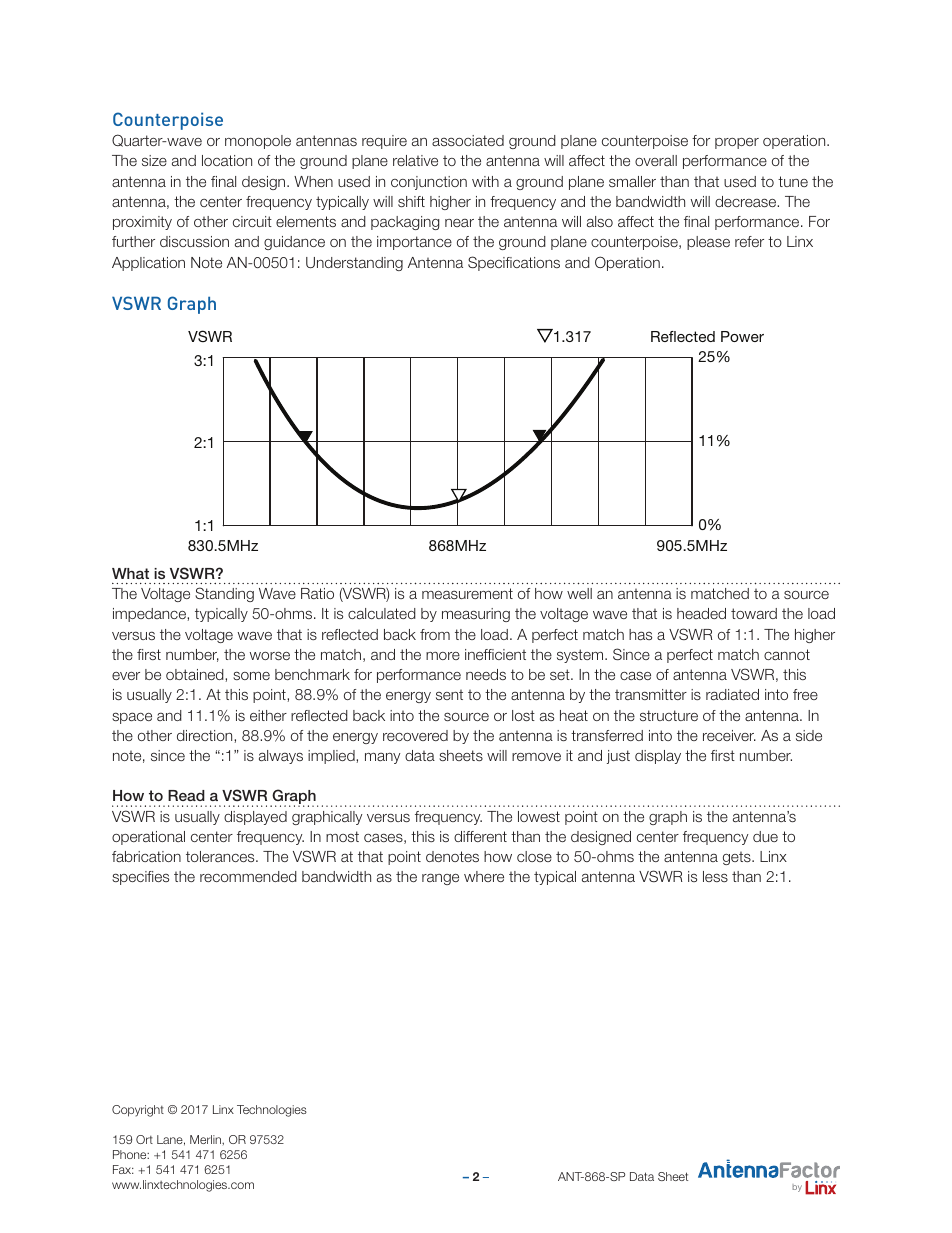 This screenshot has height=1233, width=952. I want to click on obtained, so click(196, 674).
